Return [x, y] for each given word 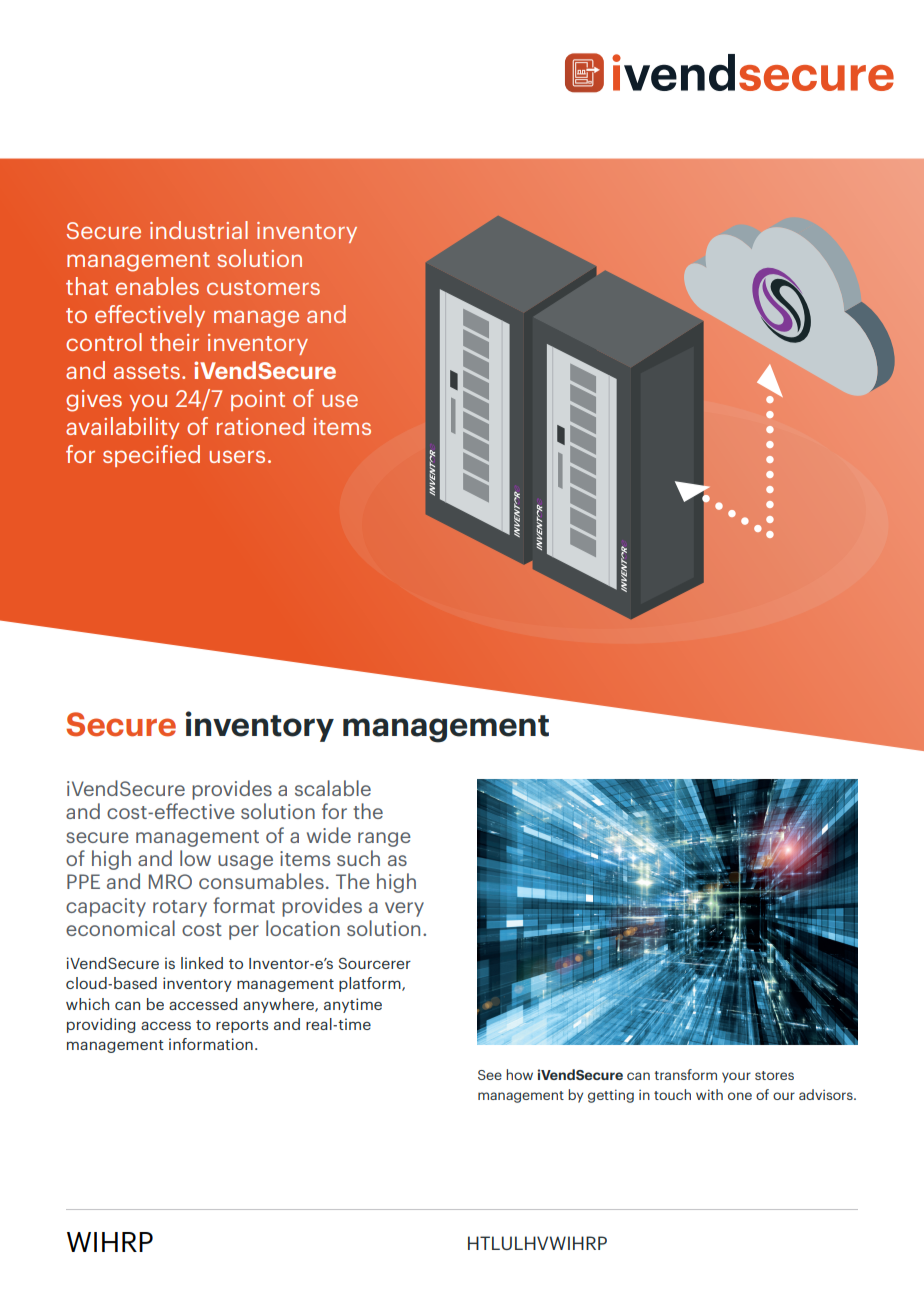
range [384, 839]
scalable [333, 788]
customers [263, 287]
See [490, 1075]
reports [242, 1026]
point [258, 400]
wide [329, 835]
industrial [199, 230]
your [736, 1077]
